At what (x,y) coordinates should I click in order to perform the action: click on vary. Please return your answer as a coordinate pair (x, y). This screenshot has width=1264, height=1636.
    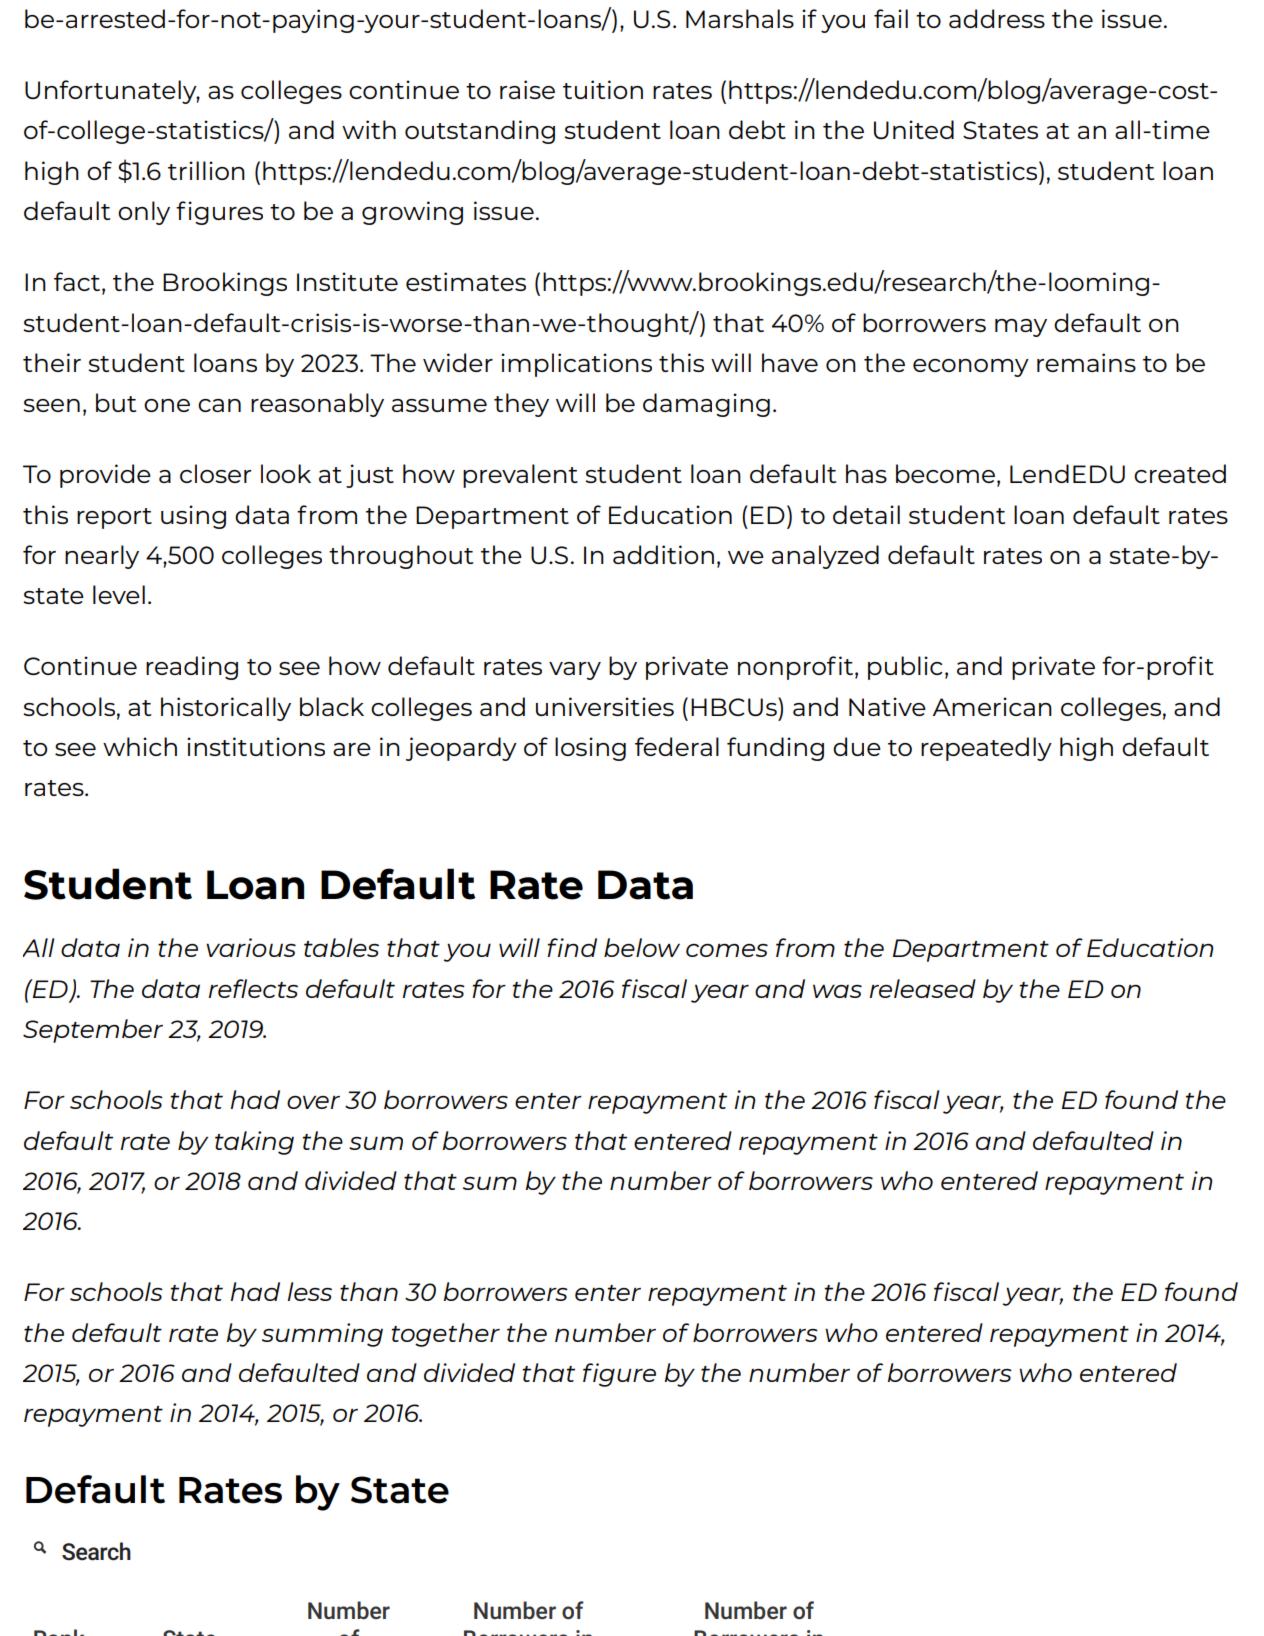
    Looking at the image, I should click on (575, 671).
